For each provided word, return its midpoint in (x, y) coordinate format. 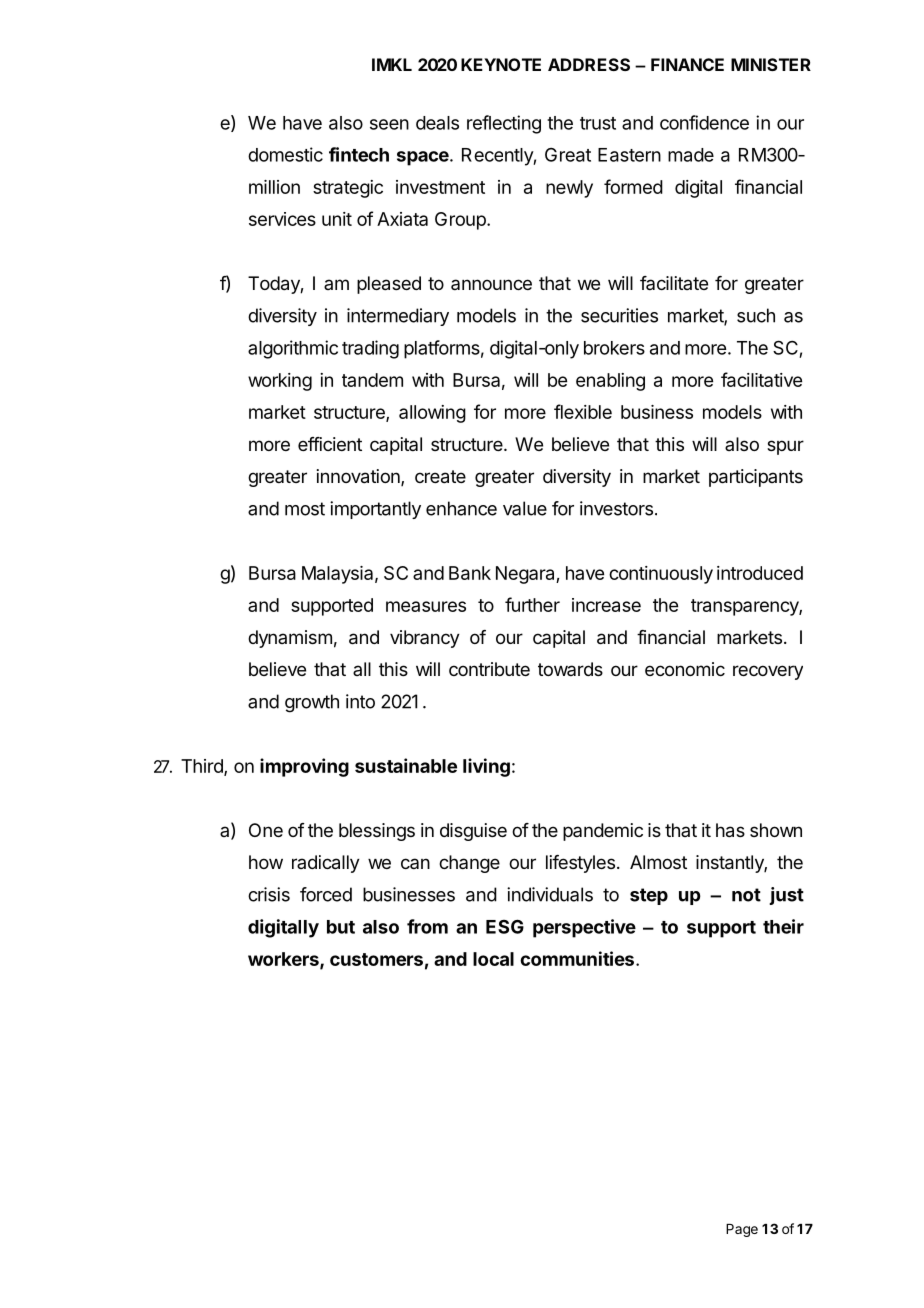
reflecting (504, 124)
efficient (330, 444)
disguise (473, 832)
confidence (704, 122)
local (493, 959)
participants (756, 478)
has (730, 830)
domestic (285, 154)
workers (284, 960)
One (266, 830)
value (525, 508)
